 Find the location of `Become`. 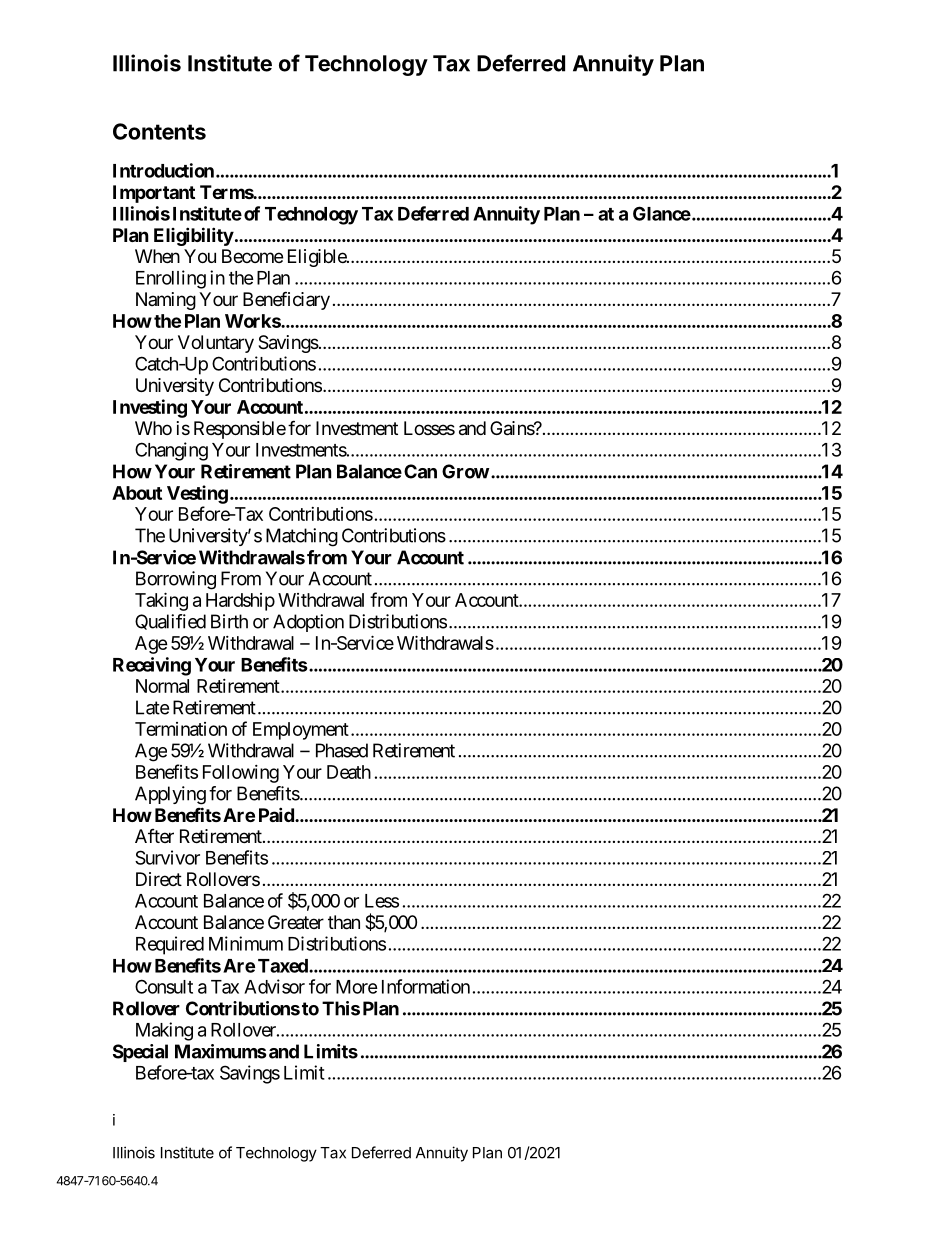

Become is located at coordinates (252, 256).
